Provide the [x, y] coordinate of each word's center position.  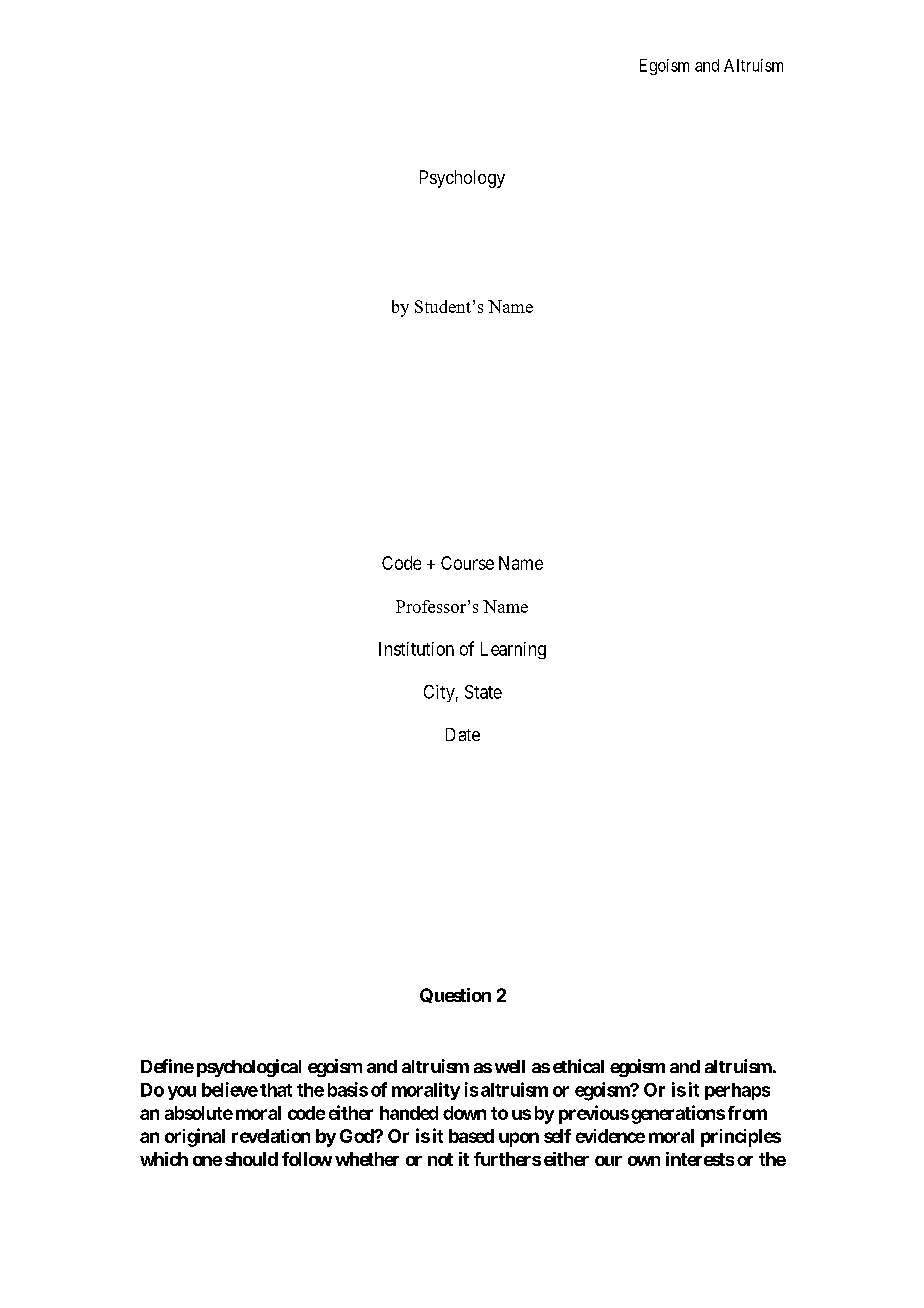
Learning [513, 650]
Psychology [462, 179]
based [471, 1136]
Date [463, 734]
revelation [271, 1136]
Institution [416, 649]
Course [467, 563]
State [483, 692]
